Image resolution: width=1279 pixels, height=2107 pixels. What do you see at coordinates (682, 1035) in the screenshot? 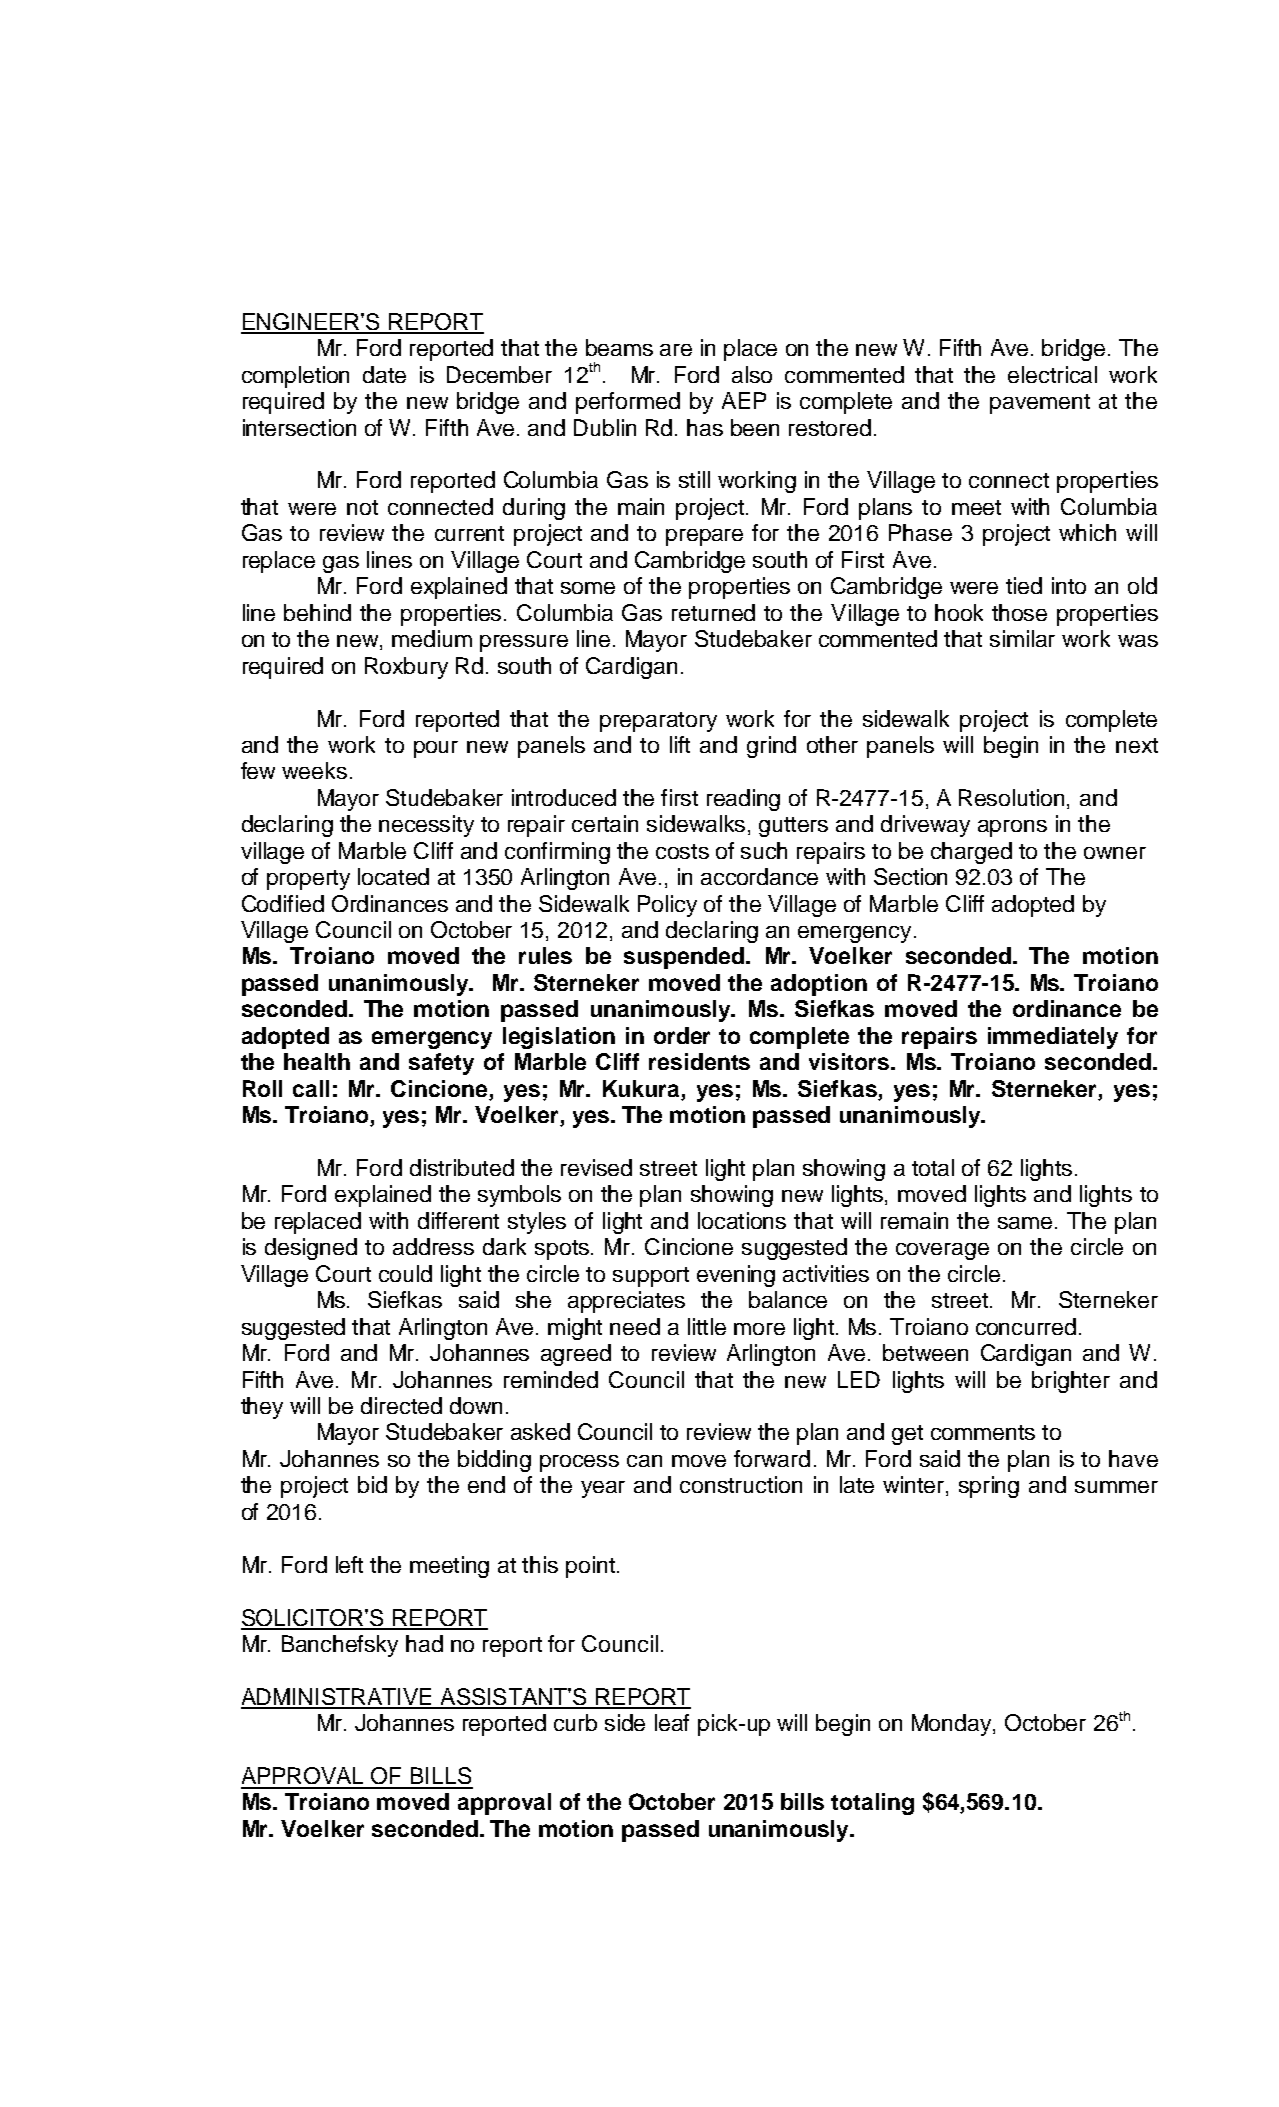
I see `order` at bounding box center [682, 1035].
